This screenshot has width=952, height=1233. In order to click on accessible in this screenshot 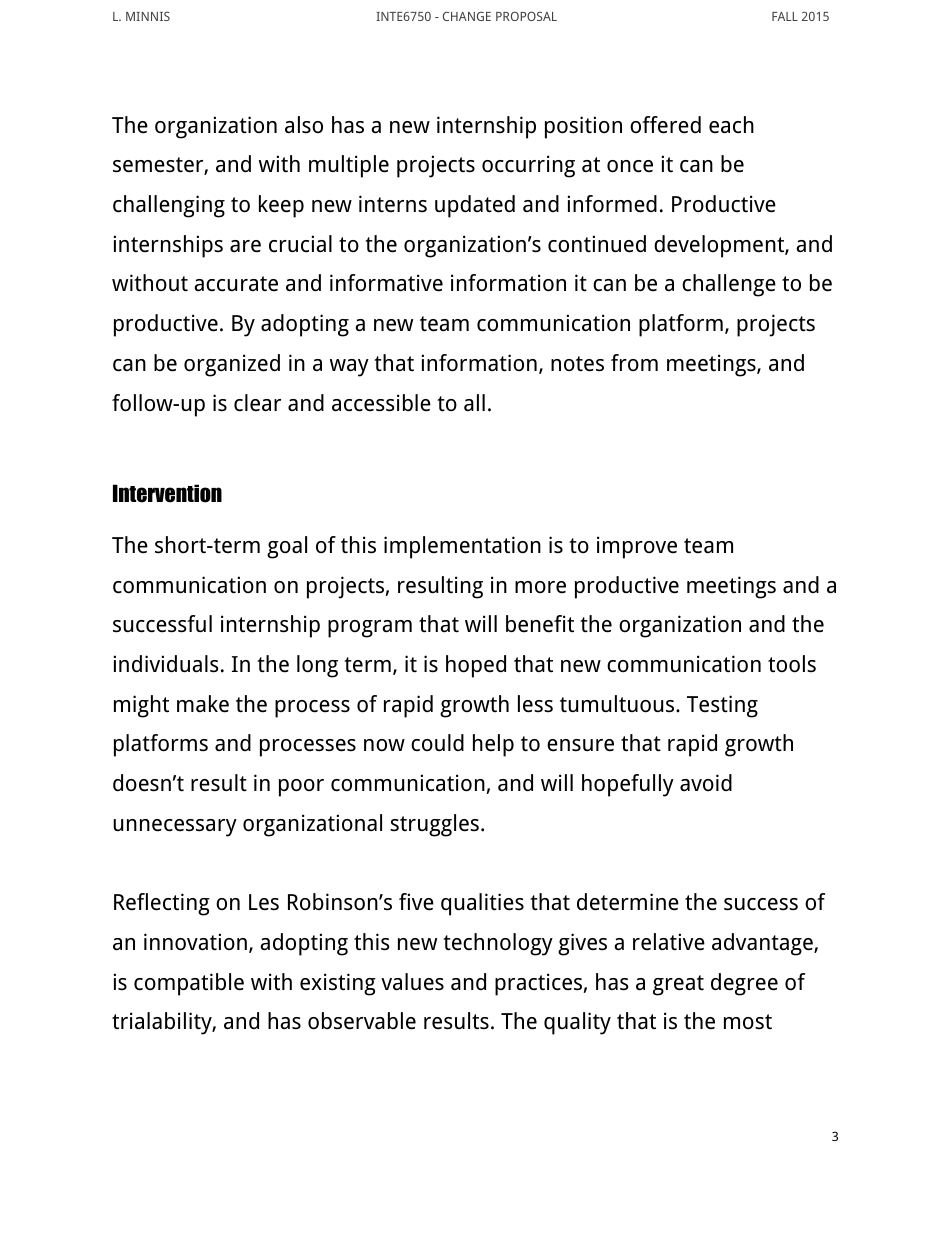, I will do `click(381, 403)`.
